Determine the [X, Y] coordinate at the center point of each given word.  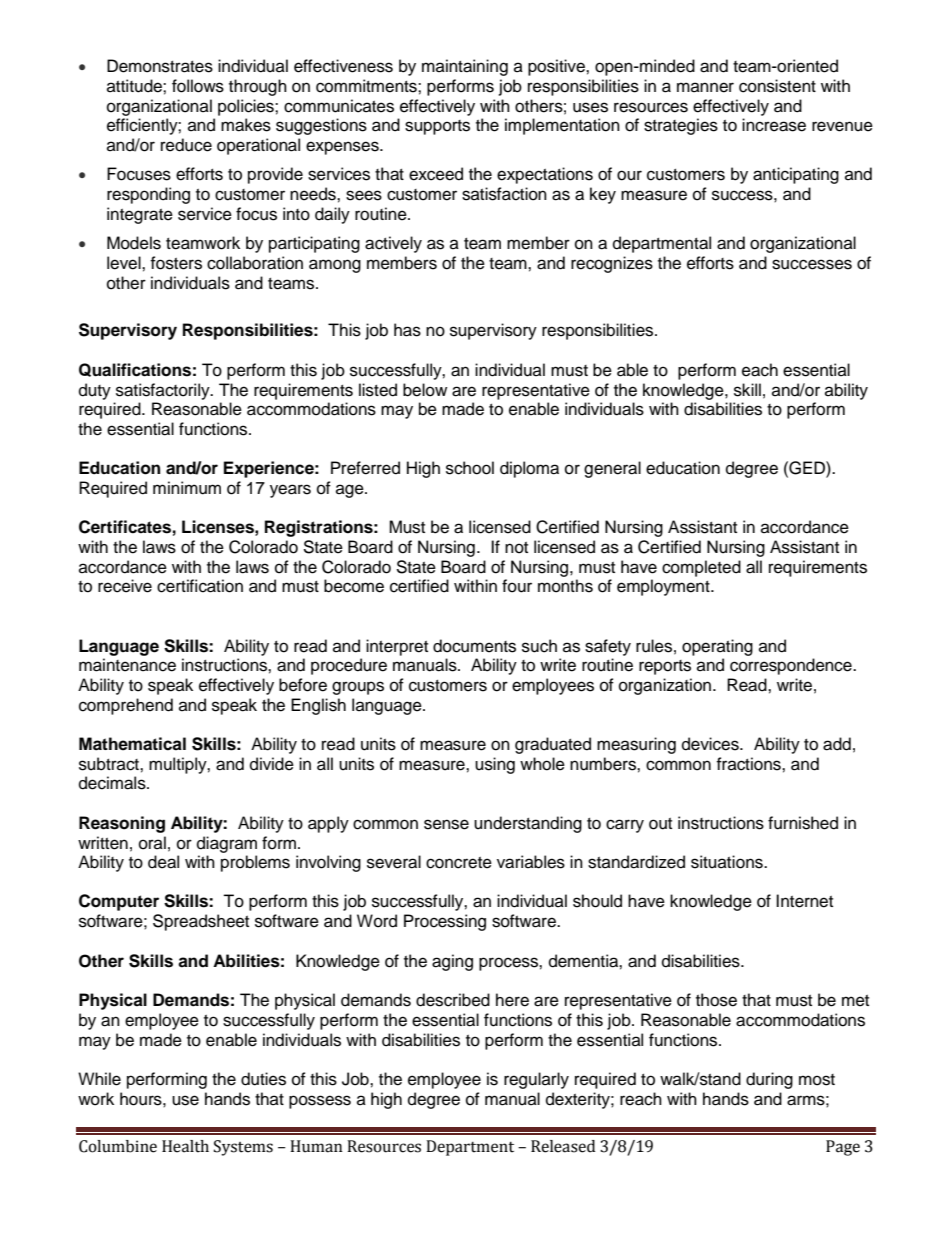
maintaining [465, 67]
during [769, 1080]
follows [198, 86]
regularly [536, 1080]
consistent [777, 86]
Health [185, 1146]
